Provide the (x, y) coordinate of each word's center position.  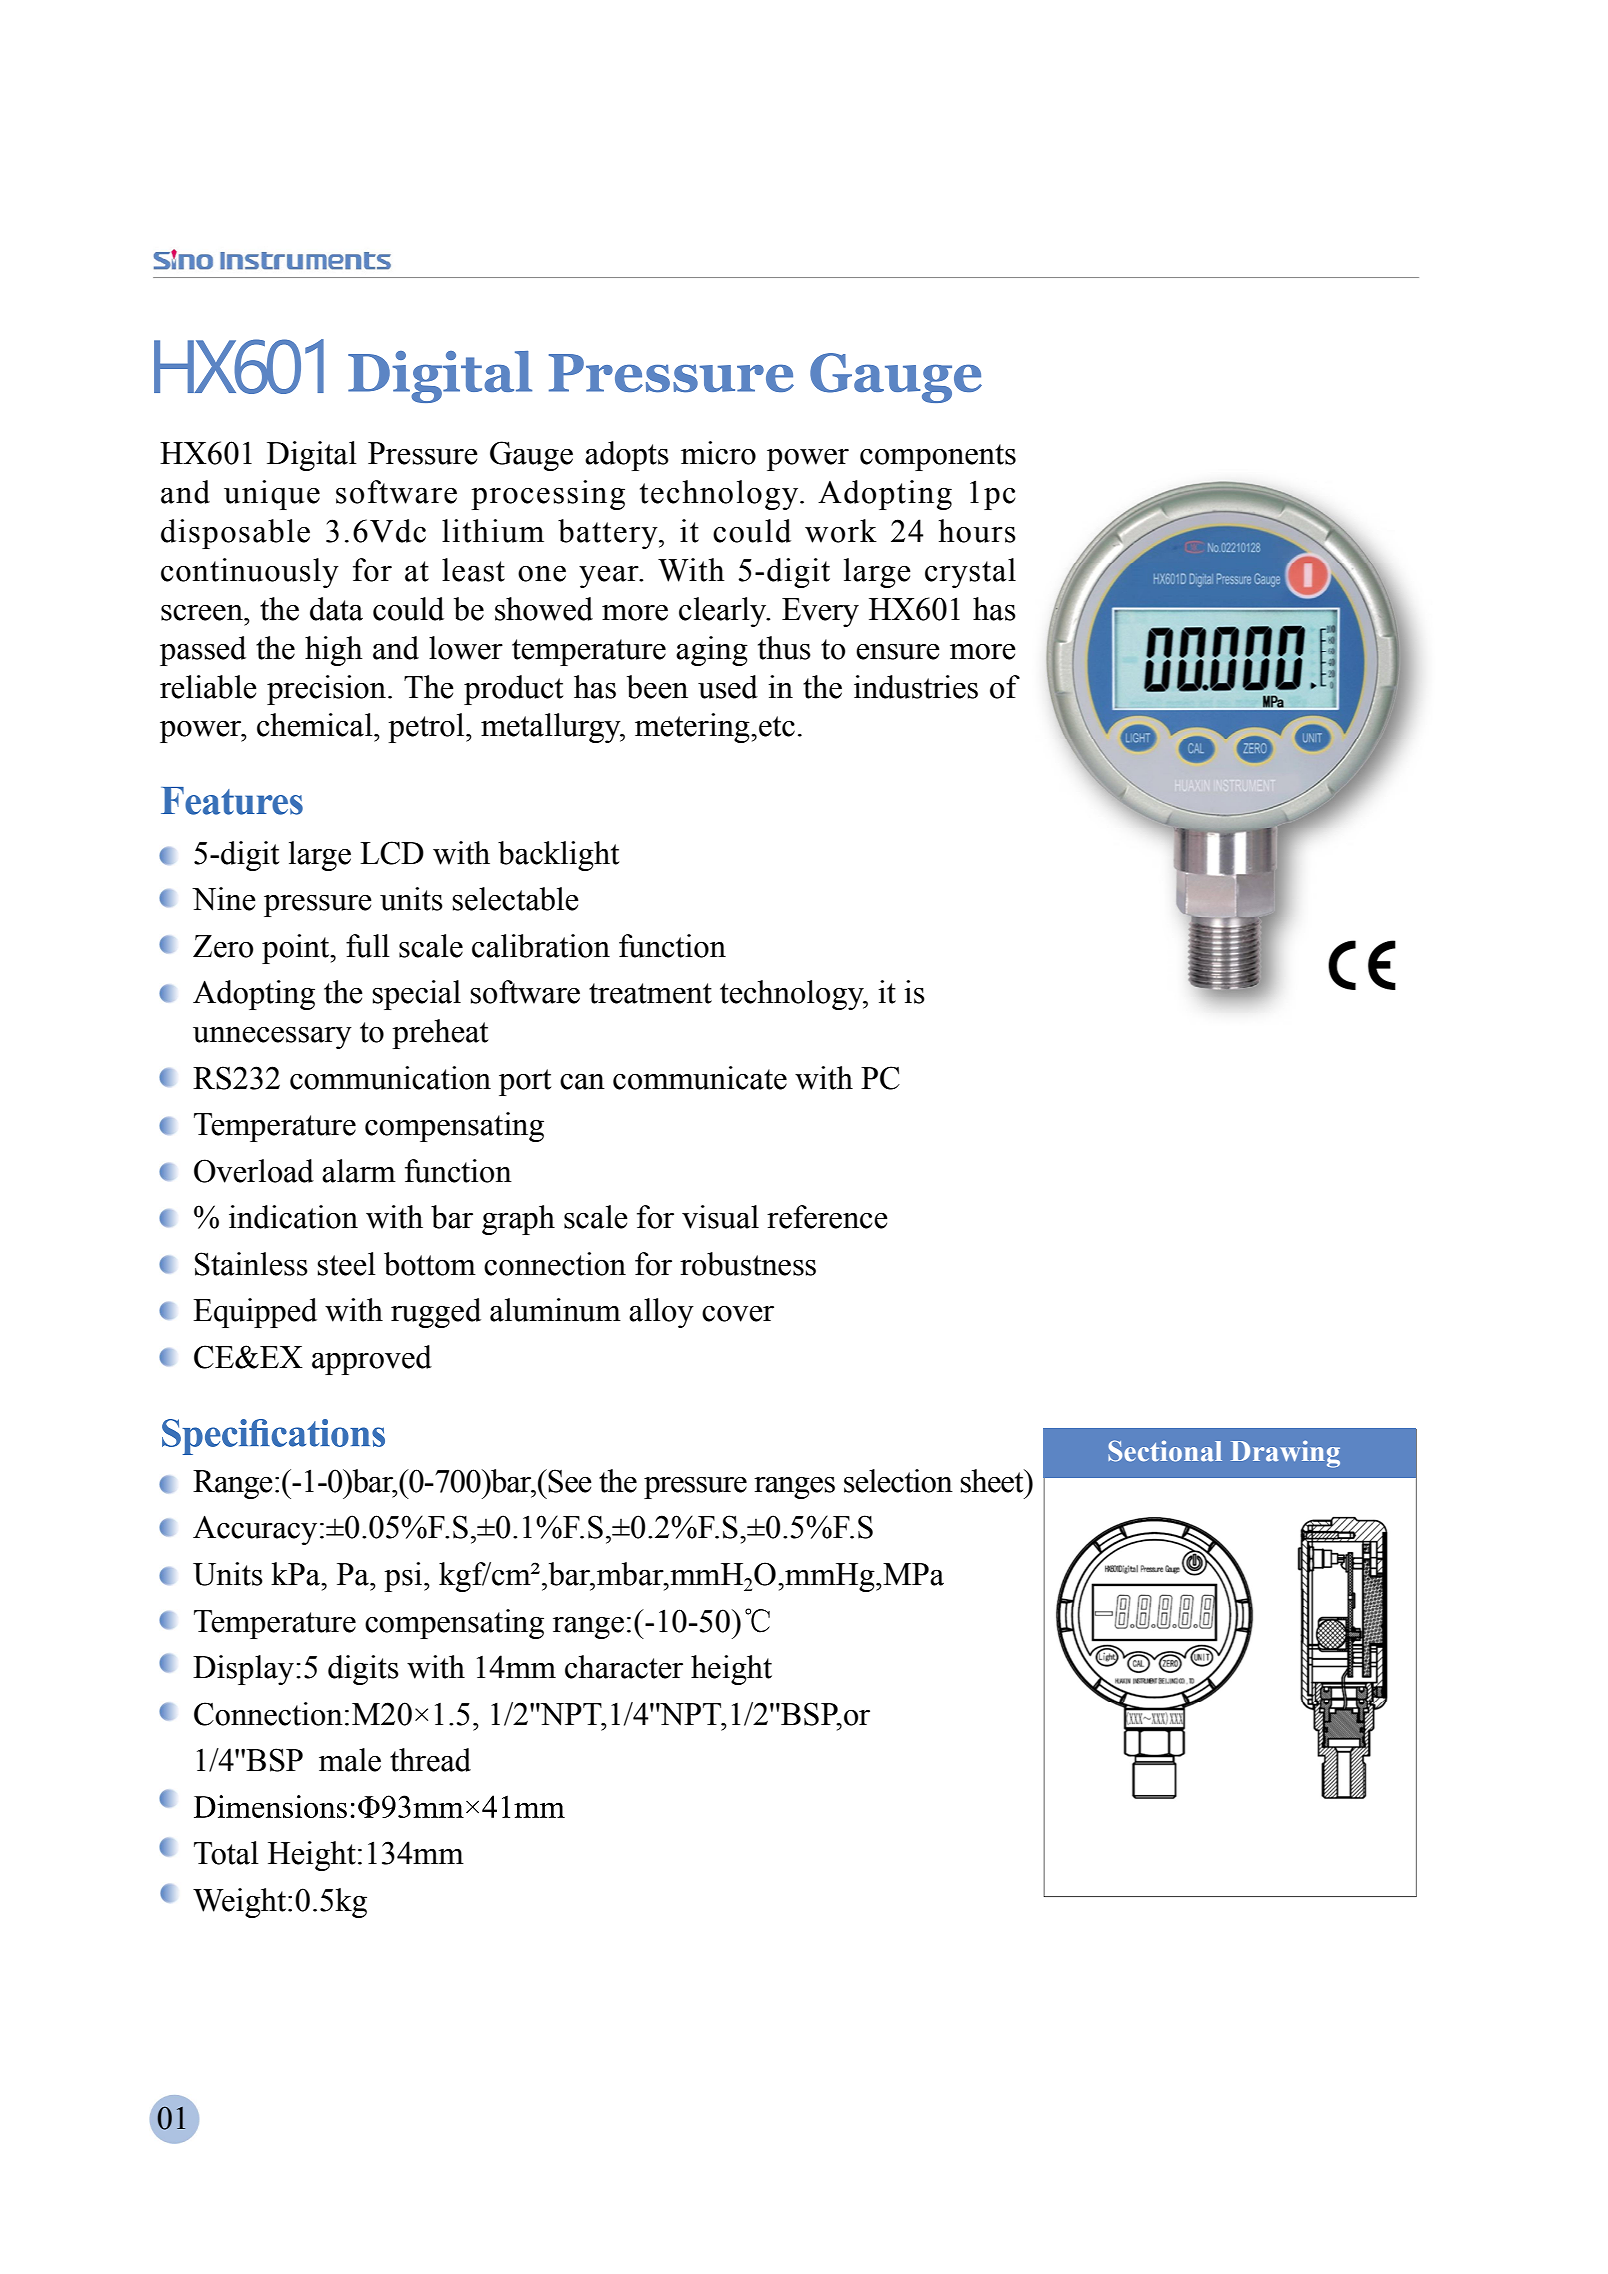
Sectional (1165, 1451)
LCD (392, 853)
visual (720, 1217)
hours (977, 531)
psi (403, 1577)
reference (827, 1217)
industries (916, 687)
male (350, 1760)
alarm (359, 1171)
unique (272, 495)
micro (718, 453)
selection (898, 1481)
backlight (558, 856)
